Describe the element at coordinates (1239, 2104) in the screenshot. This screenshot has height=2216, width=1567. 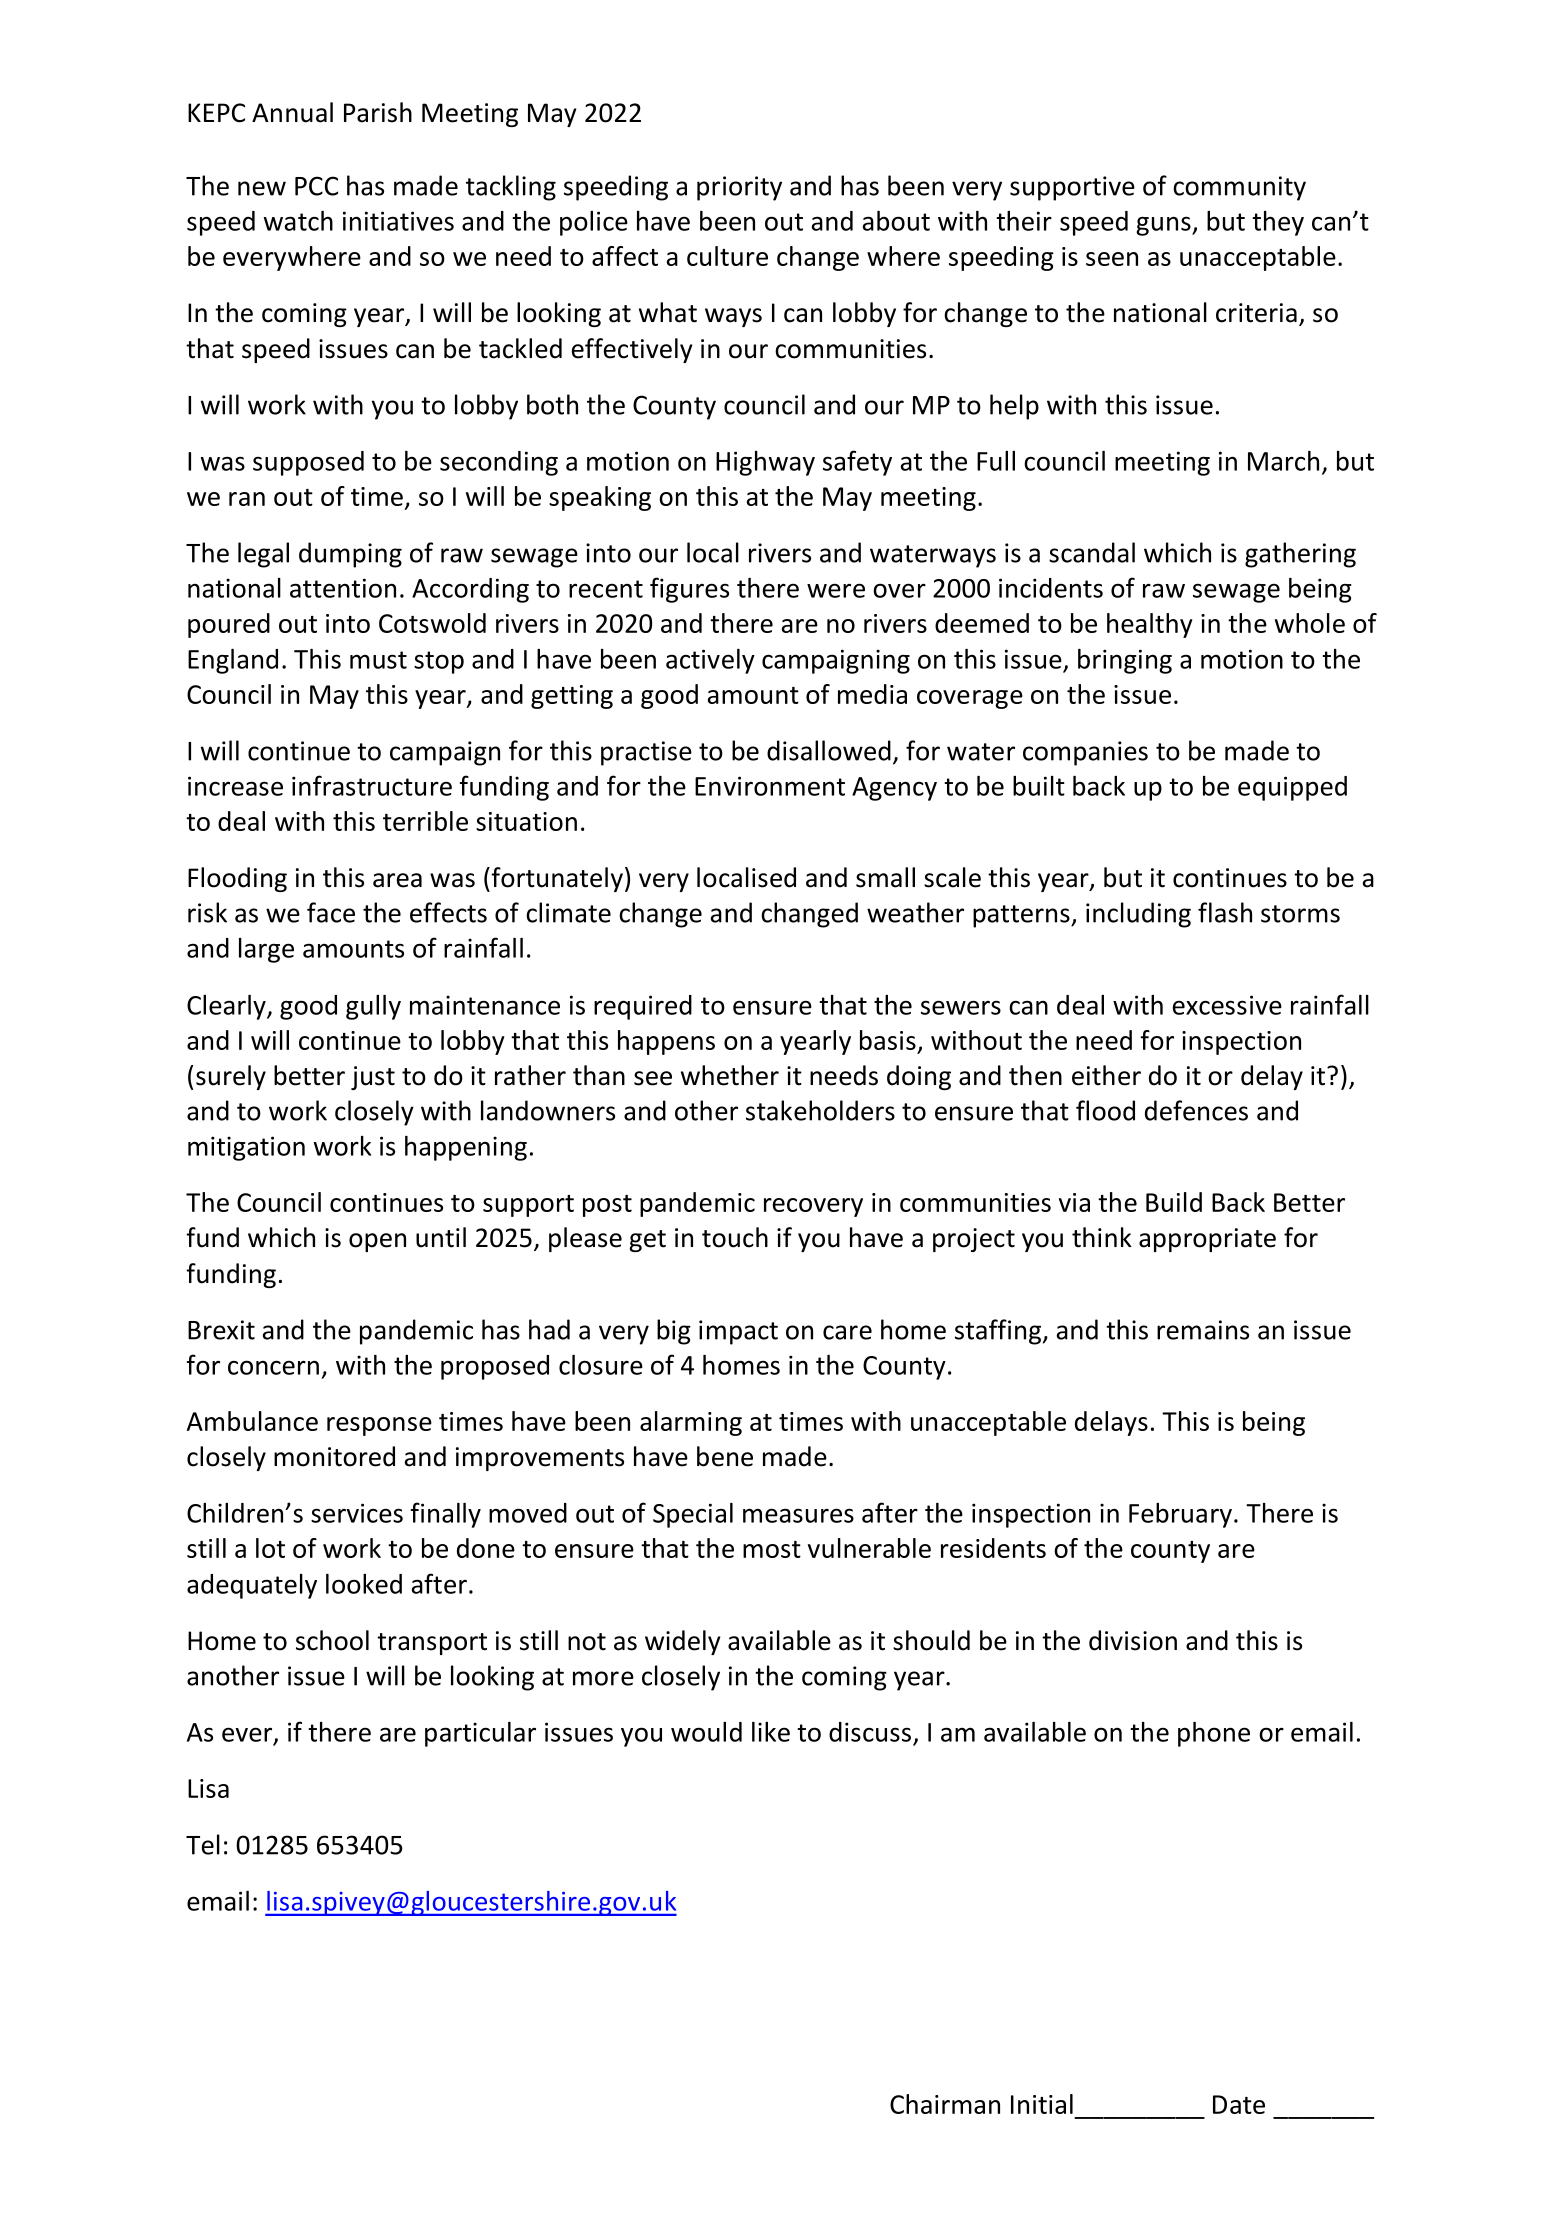
I see `Date` at that location.
